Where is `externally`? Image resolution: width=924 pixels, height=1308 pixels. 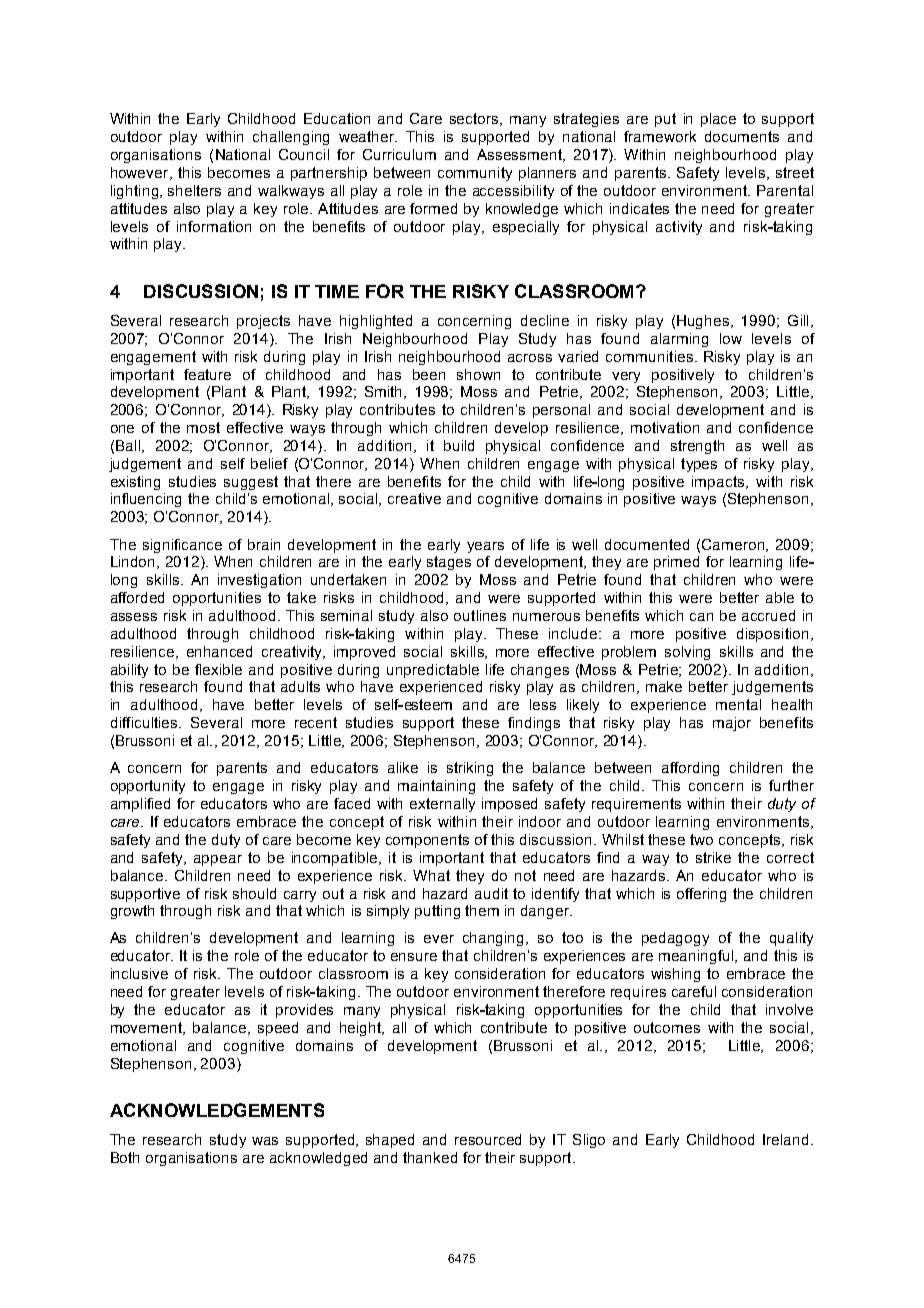 externally is located at coordinates (442, 805).
